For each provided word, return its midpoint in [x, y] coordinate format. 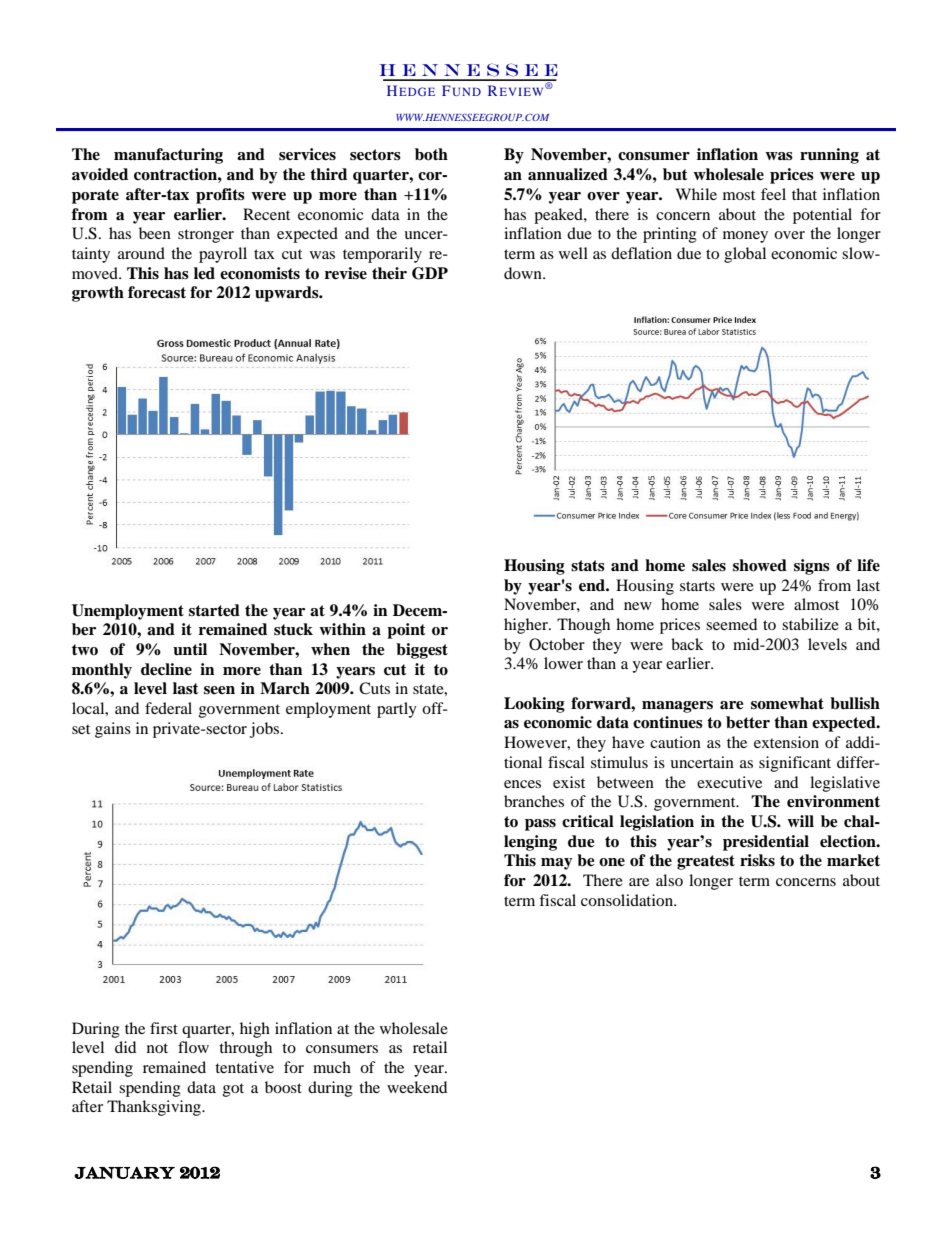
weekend [417, 1087]
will [800, 821]
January [124, 1173]
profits [220, 196]
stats [588, 566]
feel [773, 194]
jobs [266, 730]
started [214, 610]
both [431, 154]
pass [540, 825]
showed [760, 565]
